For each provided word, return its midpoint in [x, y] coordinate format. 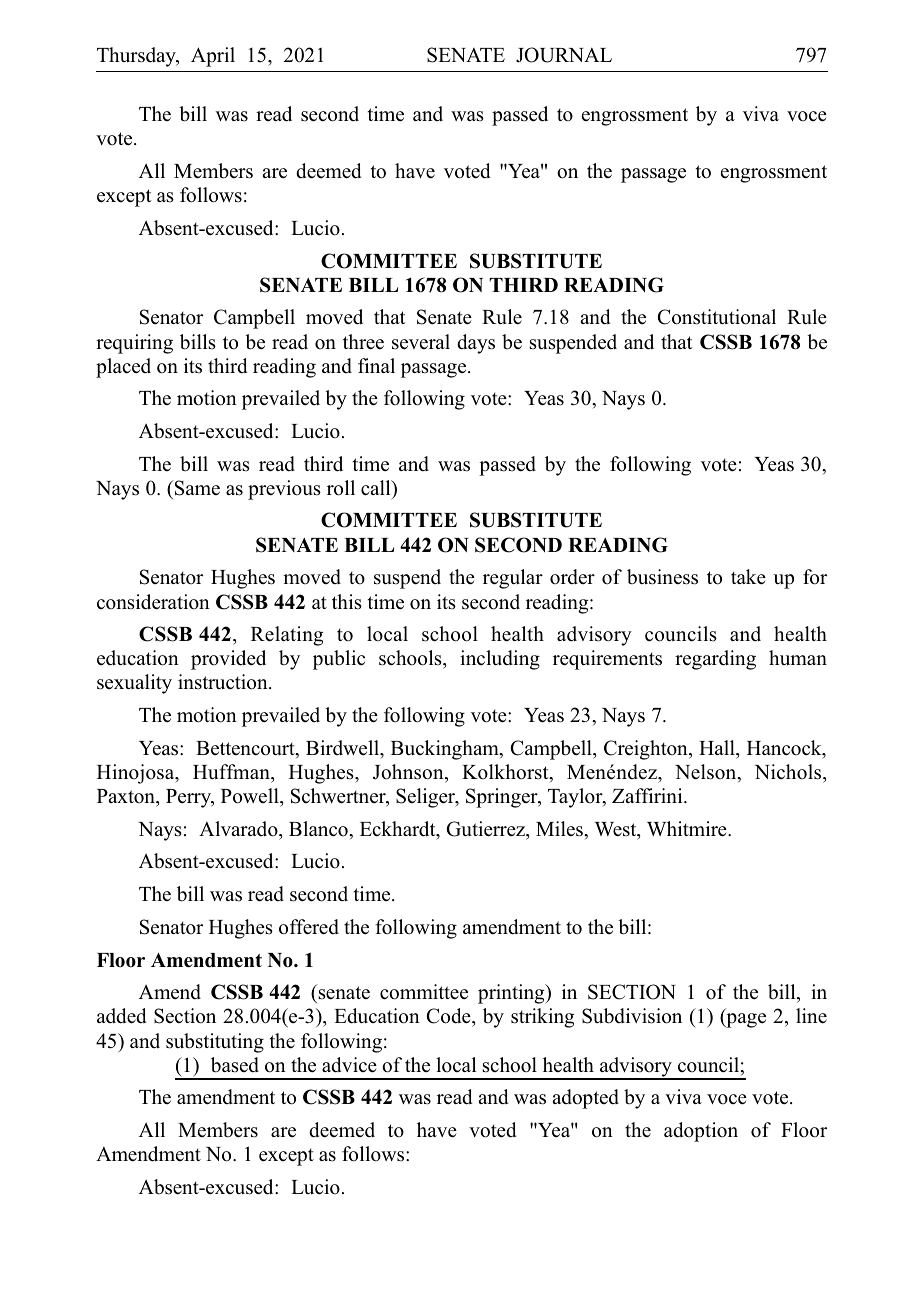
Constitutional [717, 317]
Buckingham [446, 750]
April [213, 57]
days [476, 344]
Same [197, 488]
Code [450, 1017]
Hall [718, 747]
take [748, 577]
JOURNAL [564, 55]
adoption [701, 1132]
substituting [215, 1043]
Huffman [232, 771]
